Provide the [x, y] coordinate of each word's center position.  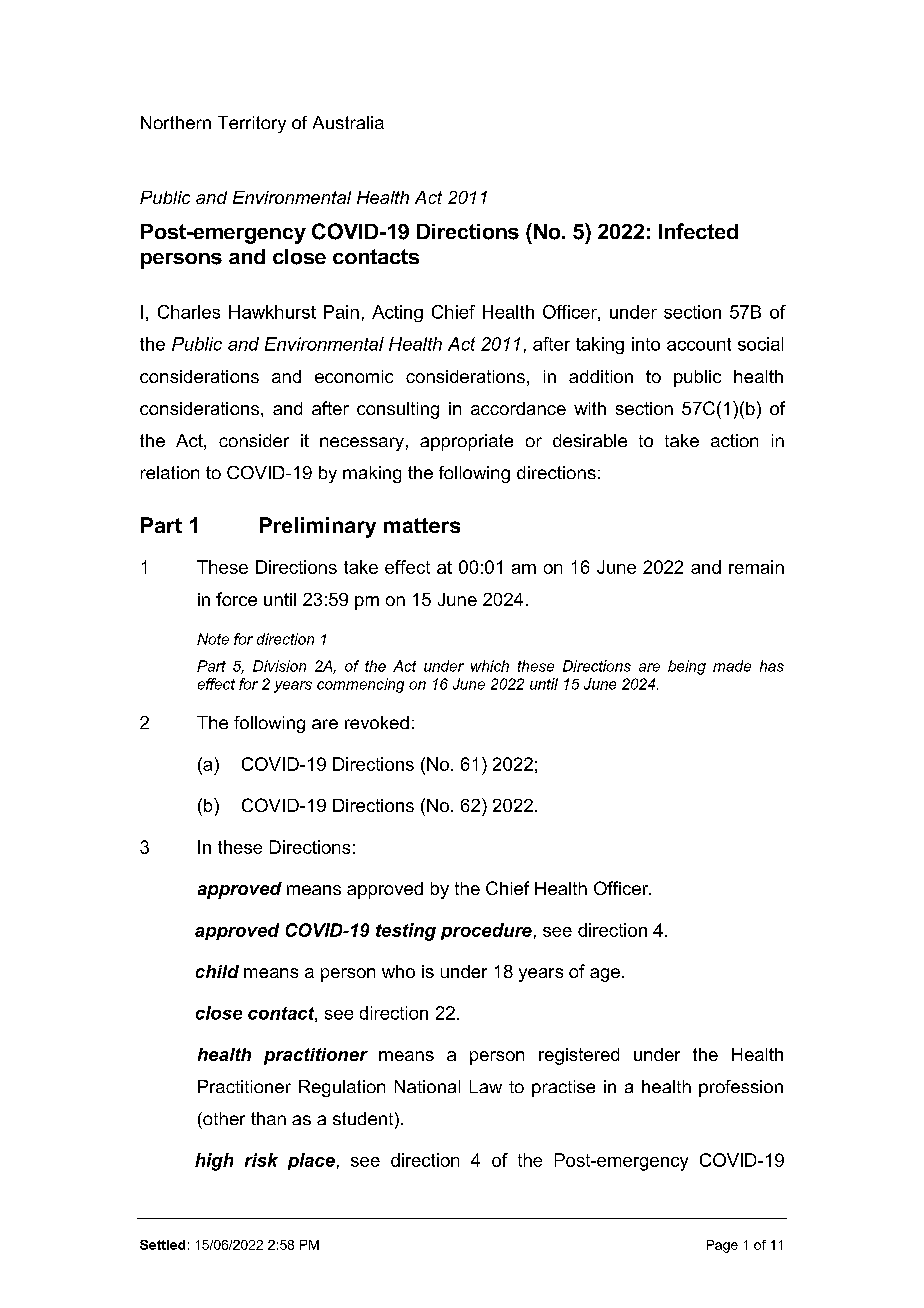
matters [422, 525]
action [734, 440]
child [217, 971]
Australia [348, 122]
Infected [698, 231]
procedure [486, 931]
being [687, 667]
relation [170, 472]
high [214, 1162]
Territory [252, 124]
